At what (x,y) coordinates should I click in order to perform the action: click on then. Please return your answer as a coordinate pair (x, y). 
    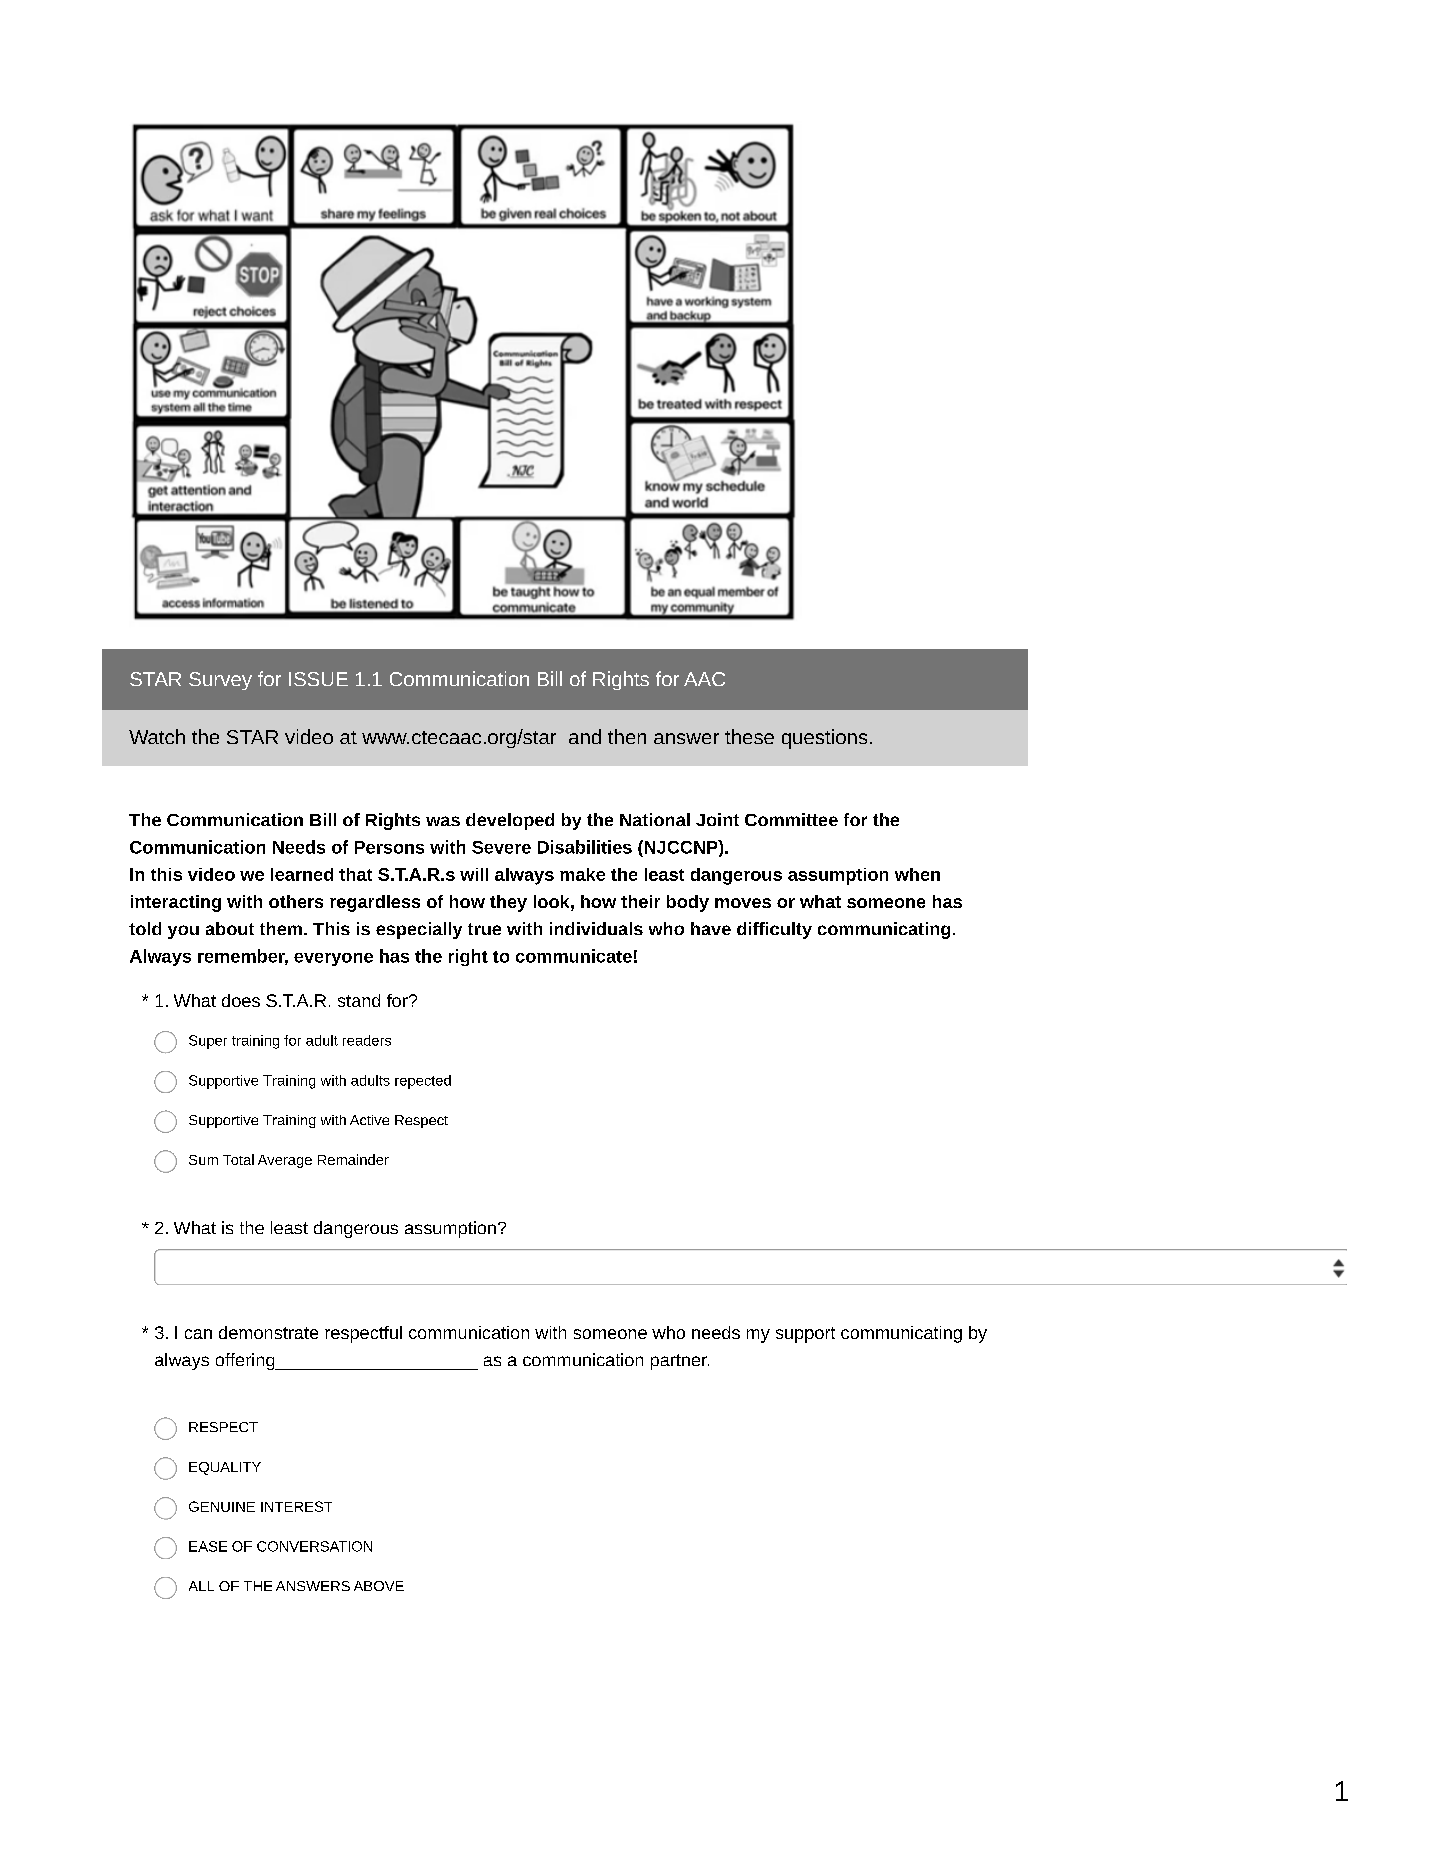
    Looking at the image, I should click on (627, 736).
